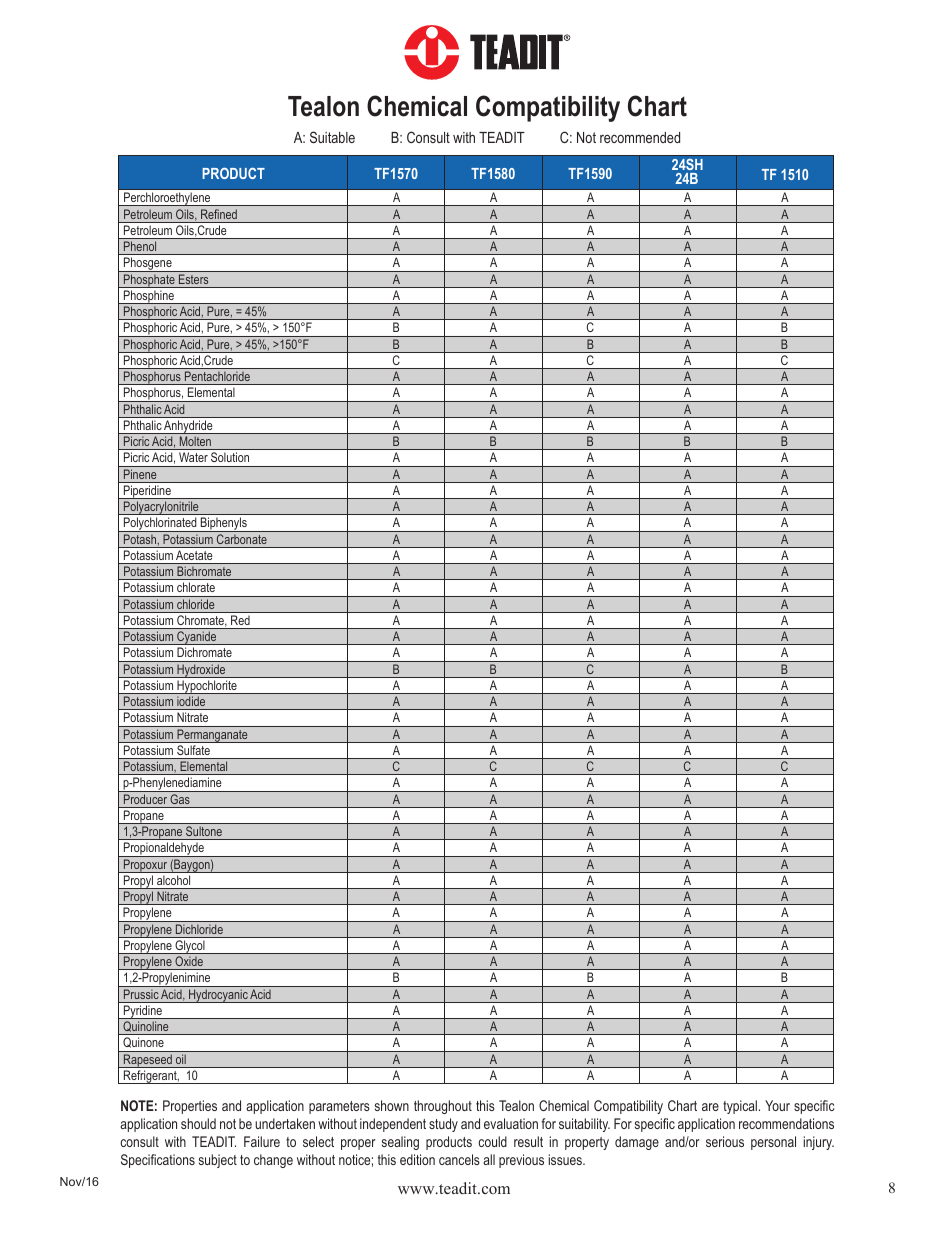  I want to click on Suitable, so click(332, 137).
